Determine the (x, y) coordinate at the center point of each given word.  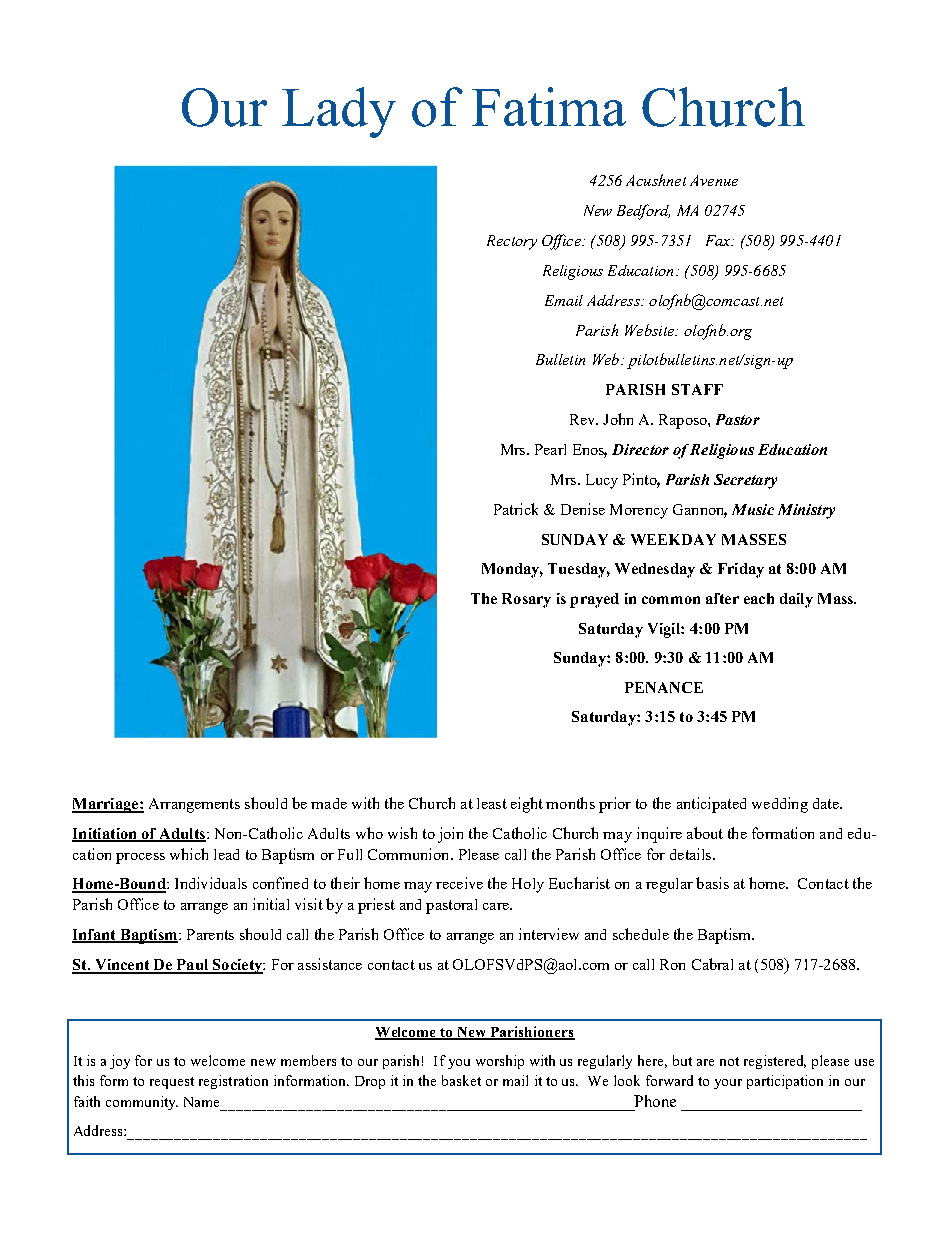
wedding (780, 805)
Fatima (549, 106)
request (172, 1083)
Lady (339, 112)
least (492, 803)
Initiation (105, 834)
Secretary (745, 481)
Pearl (550, 449)
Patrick (516, 509)
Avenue (714, 180)
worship (500, 1062)
